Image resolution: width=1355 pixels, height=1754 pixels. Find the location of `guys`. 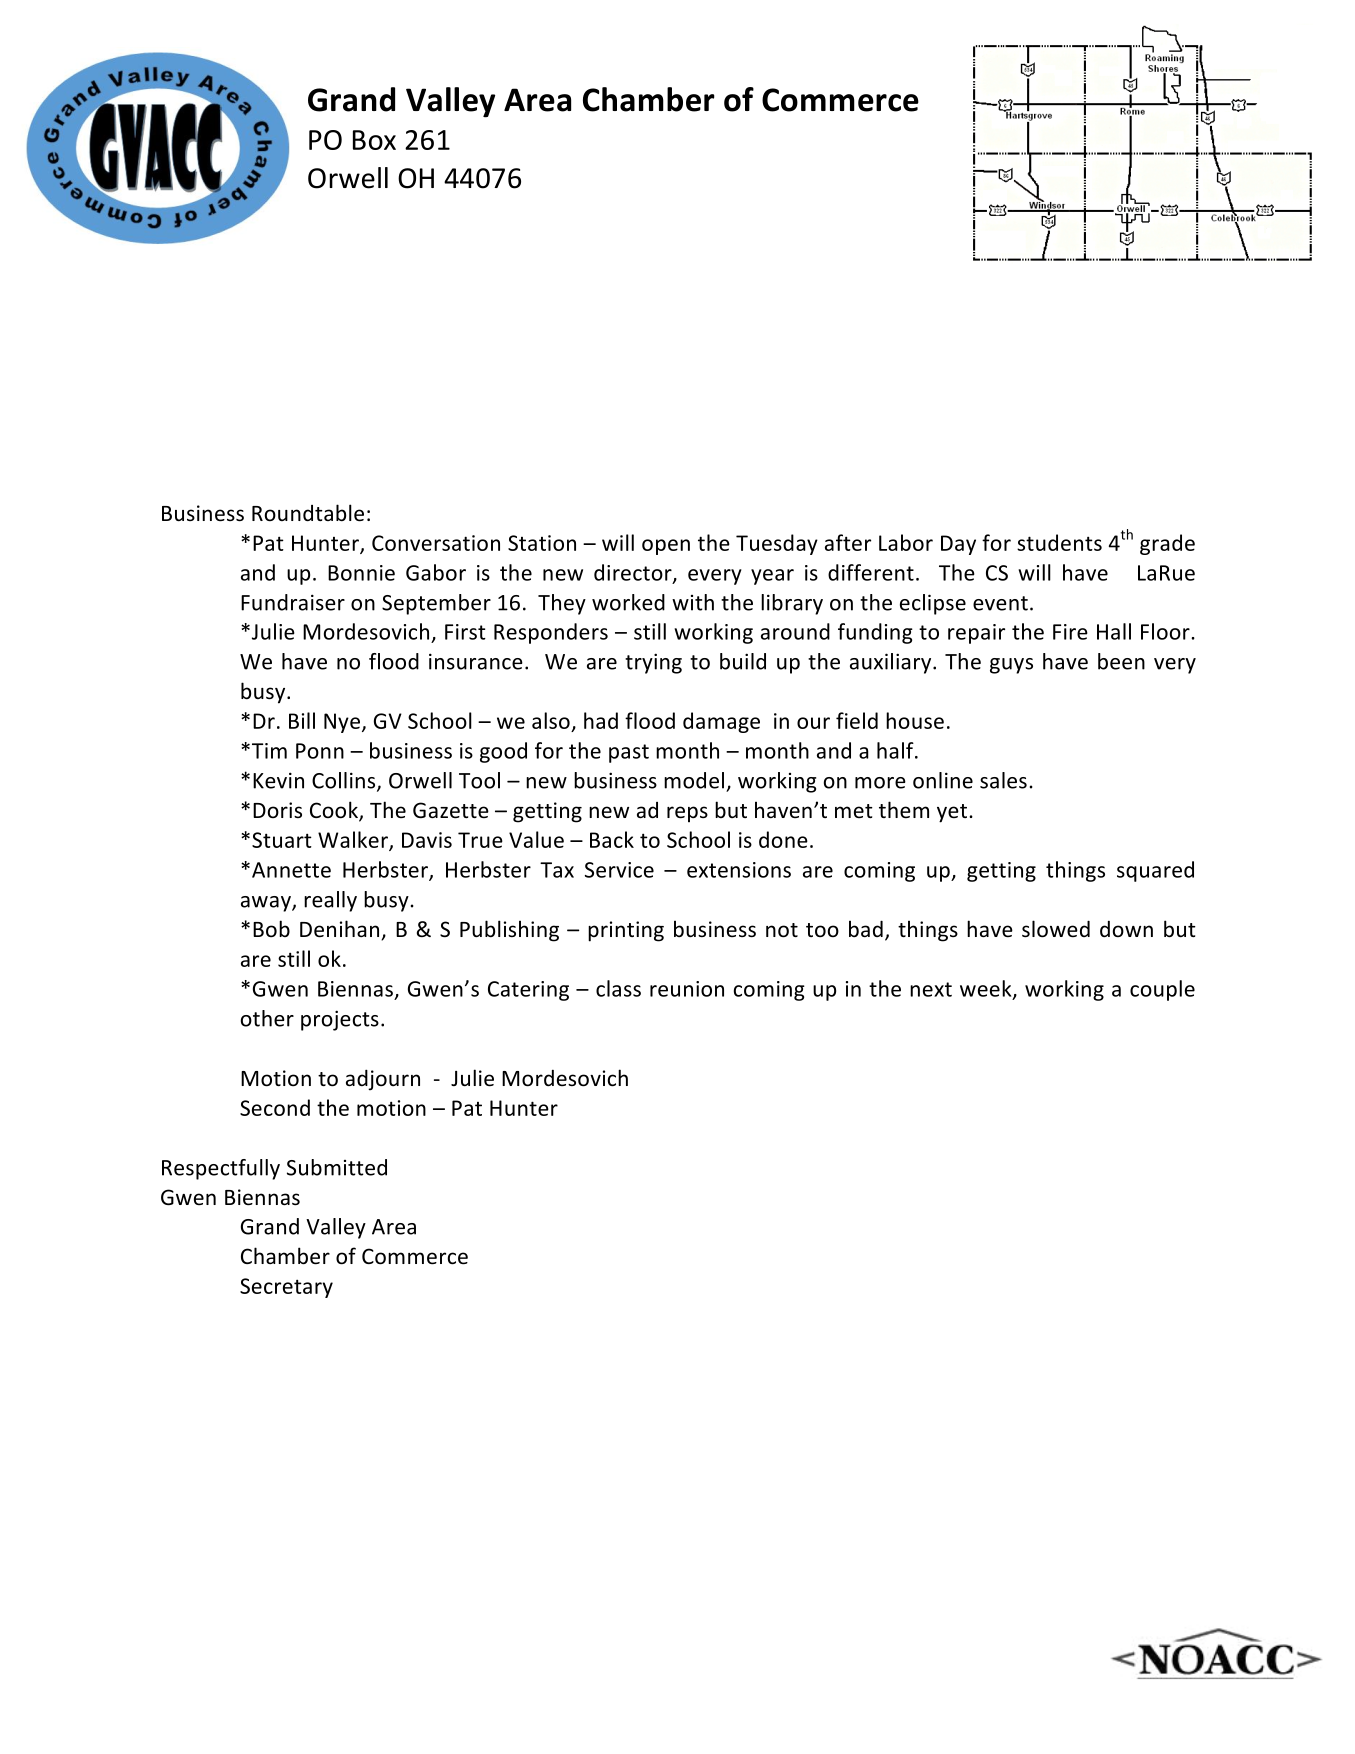

guys is located at coordinates (1011, 666).
